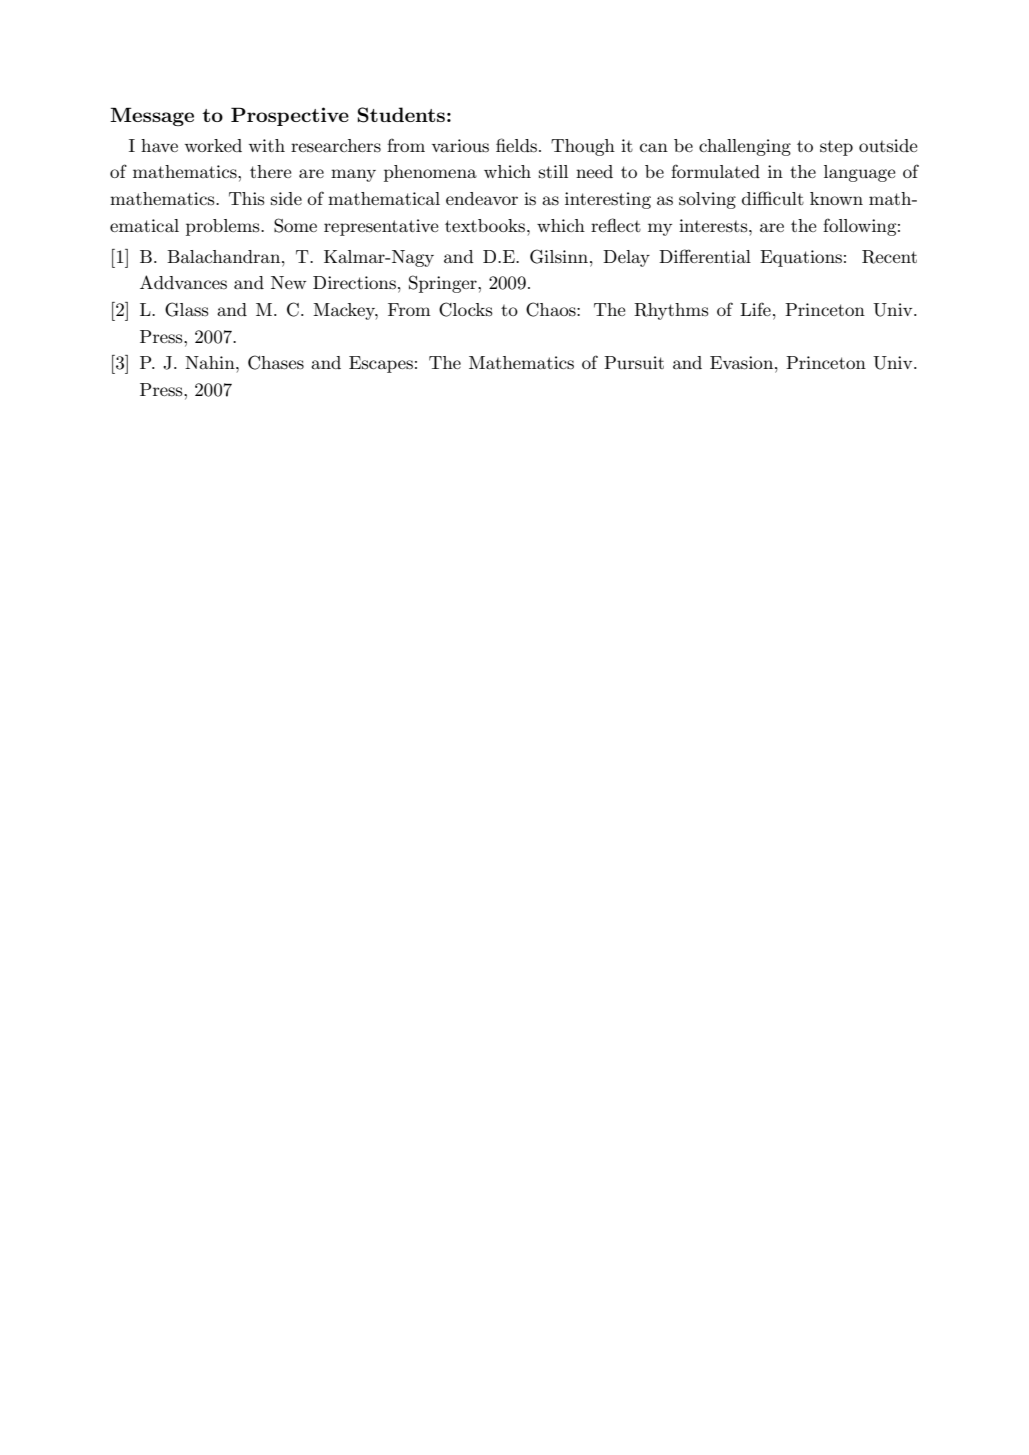 This screenshot has width=1029, height=1455. I want to click on step, so click(836, 148).
